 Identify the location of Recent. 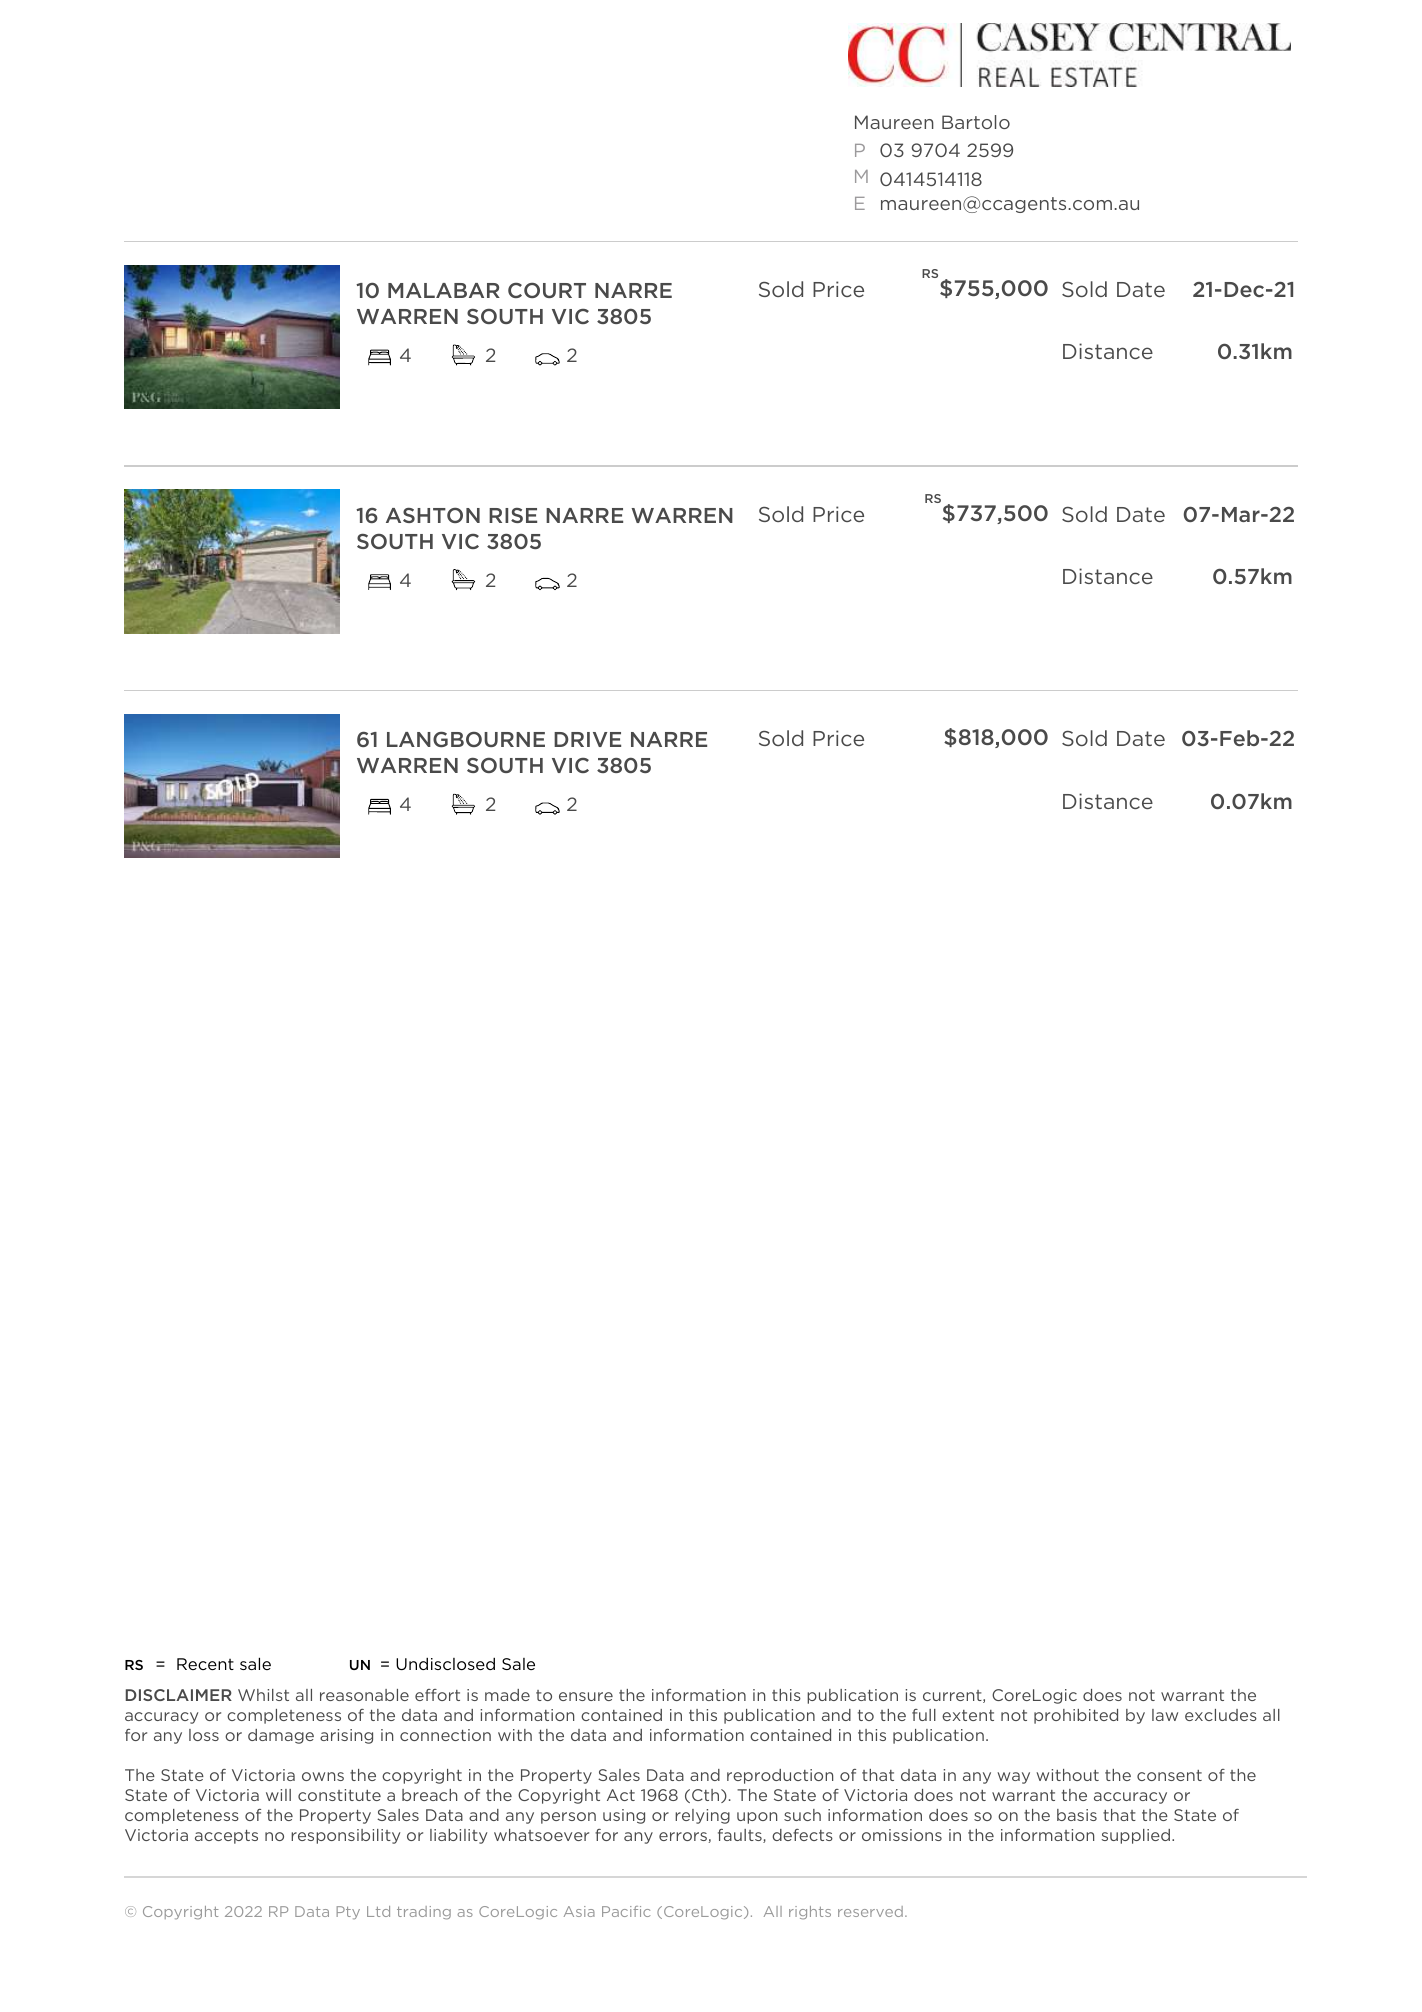
(205, 1664).
